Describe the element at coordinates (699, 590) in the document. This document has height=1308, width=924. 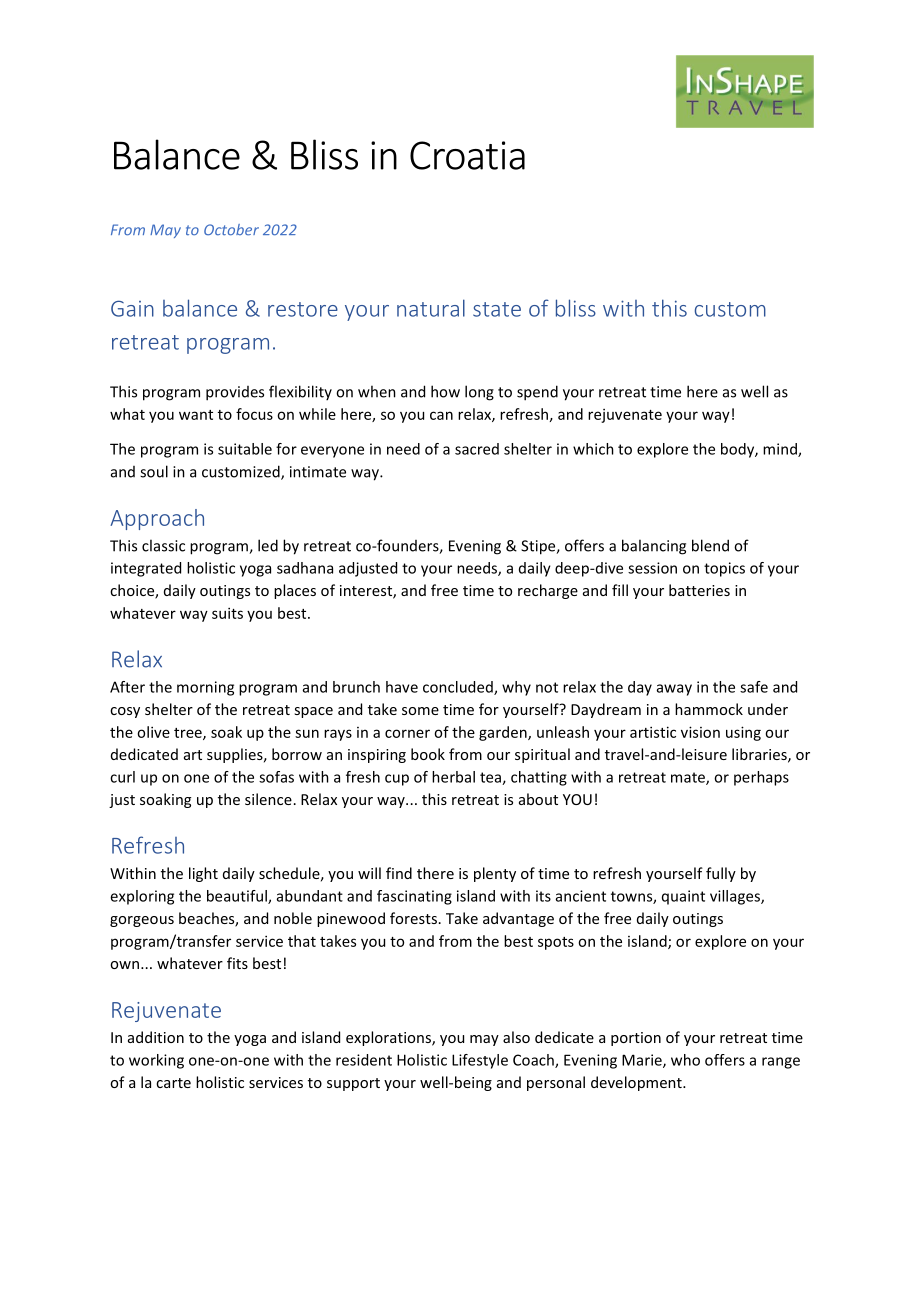
I see `batteries` at that location.
